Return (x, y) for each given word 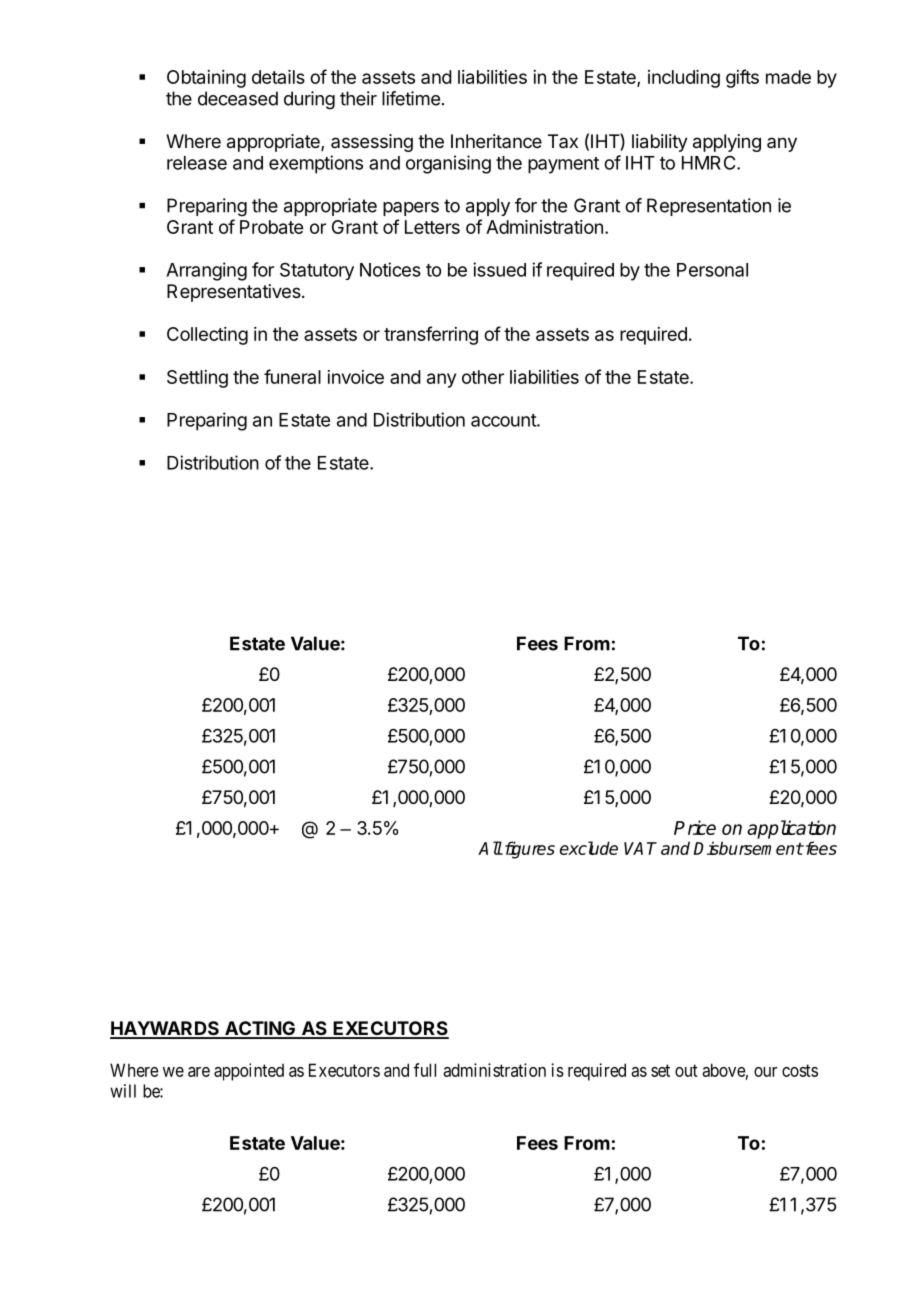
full (425, 1070)
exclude (589, 848)
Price (695, 827)
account (504, 420)
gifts (742, 78)
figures (528, 850)
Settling (197, 379)
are (199, 1072)
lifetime (411, 98)
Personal (712, 270)
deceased (238, 98)
